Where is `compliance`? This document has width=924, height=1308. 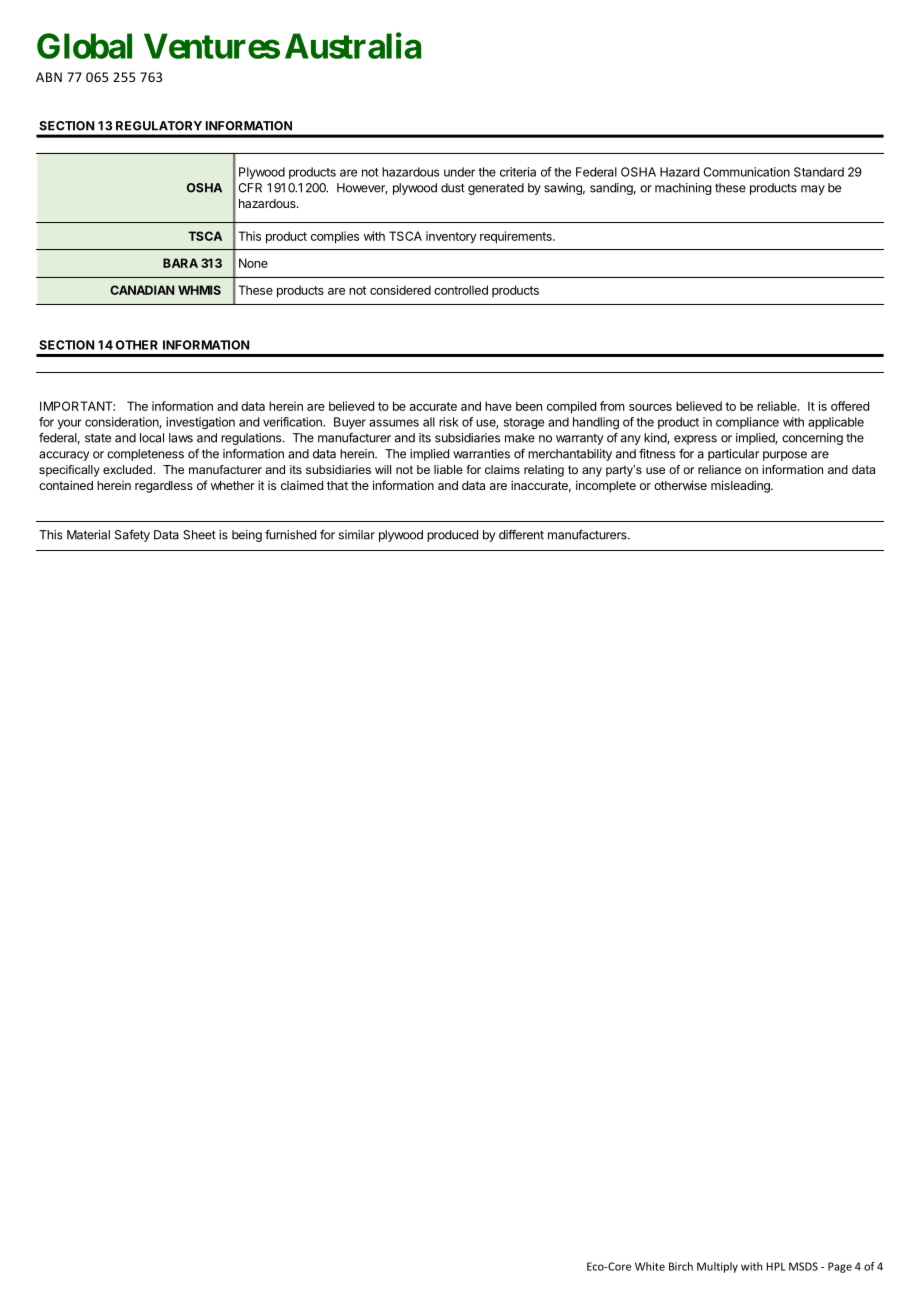 compliance is located at coordinates (747, 423).
